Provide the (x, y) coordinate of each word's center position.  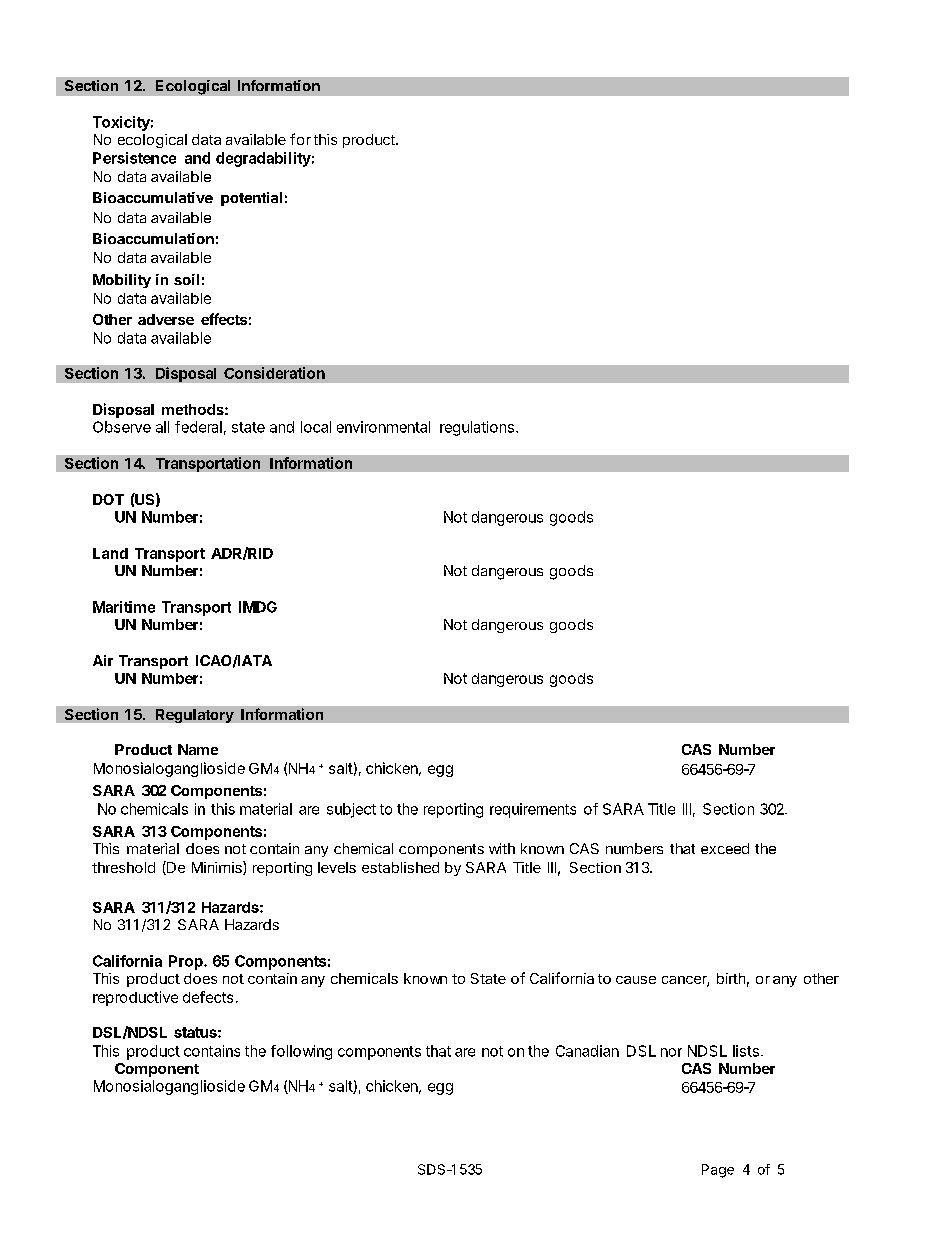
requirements (533, 810)
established (400, 867)
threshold (123, 867)
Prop (187, 962)
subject (351, 810)
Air (103, 660)
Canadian (587, 1051)
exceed (725, 848)
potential (251, 199)
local (316, 427)
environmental (383, 427)
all (162, 427)
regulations (477, 428)
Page (718, 1171)
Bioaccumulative (153, 197)
